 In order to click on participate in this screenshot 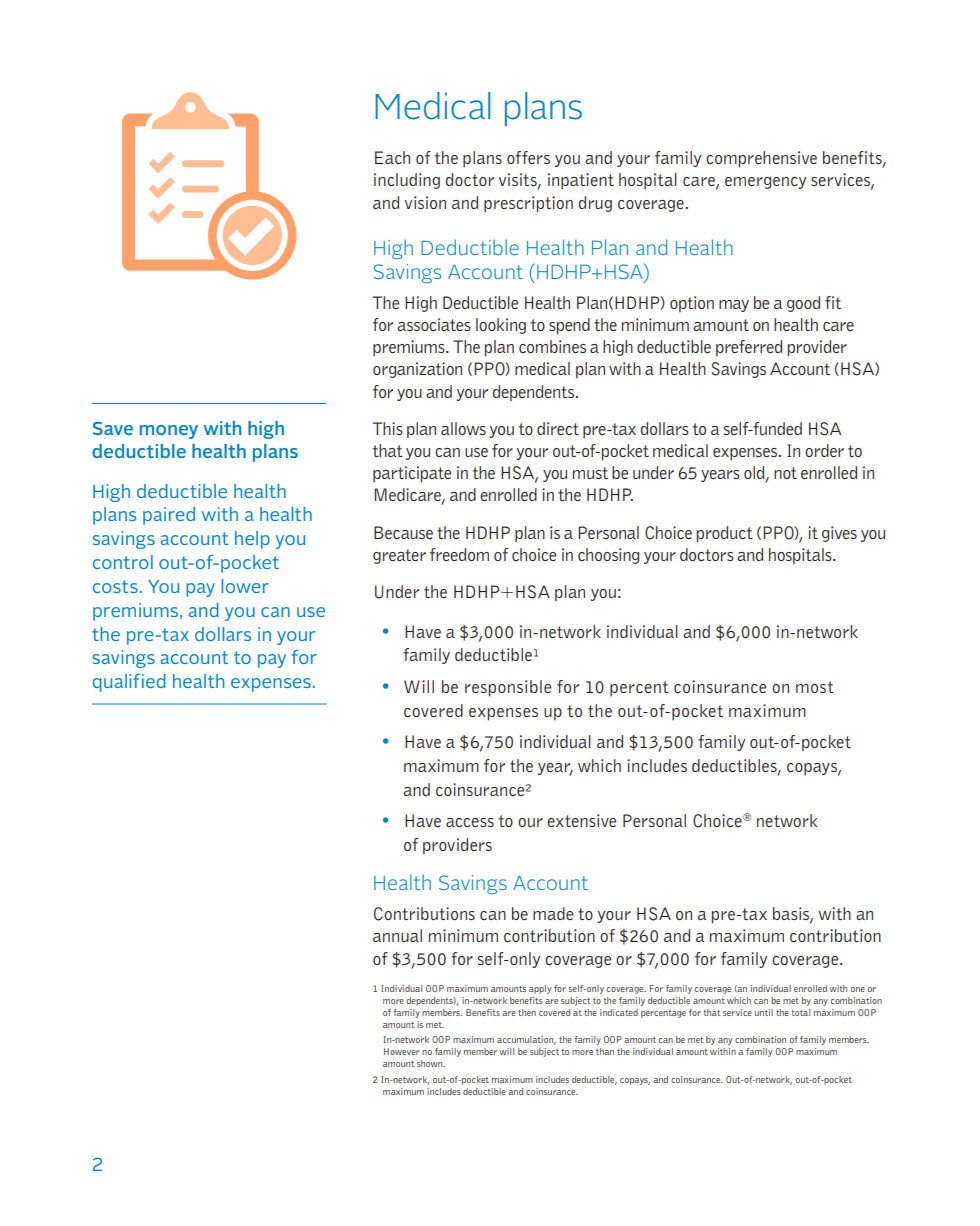, I will do `click(412, 474)`.
